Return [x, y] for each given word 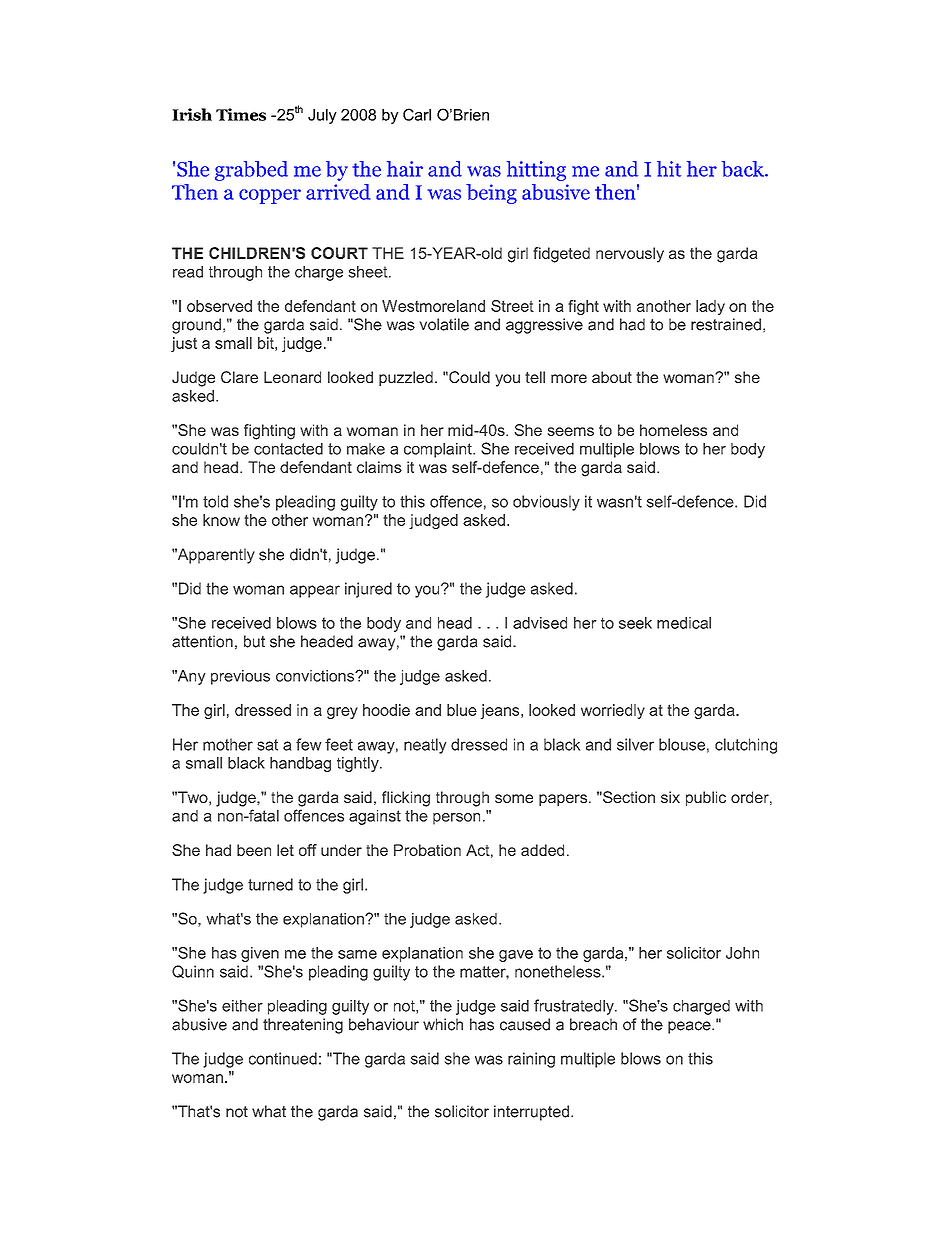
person [456, 819]
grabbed [251, 171]
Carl [417, 114]
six [670, 797]
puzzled [406, 378]
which [443, 1024]
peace [690, 1027]
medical [684, 623]
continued [283, 1058]
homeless [673, 430]
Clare [239, 377]
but [254, 641]
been [254, 850]
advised [540, 623]
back [744, 169]
